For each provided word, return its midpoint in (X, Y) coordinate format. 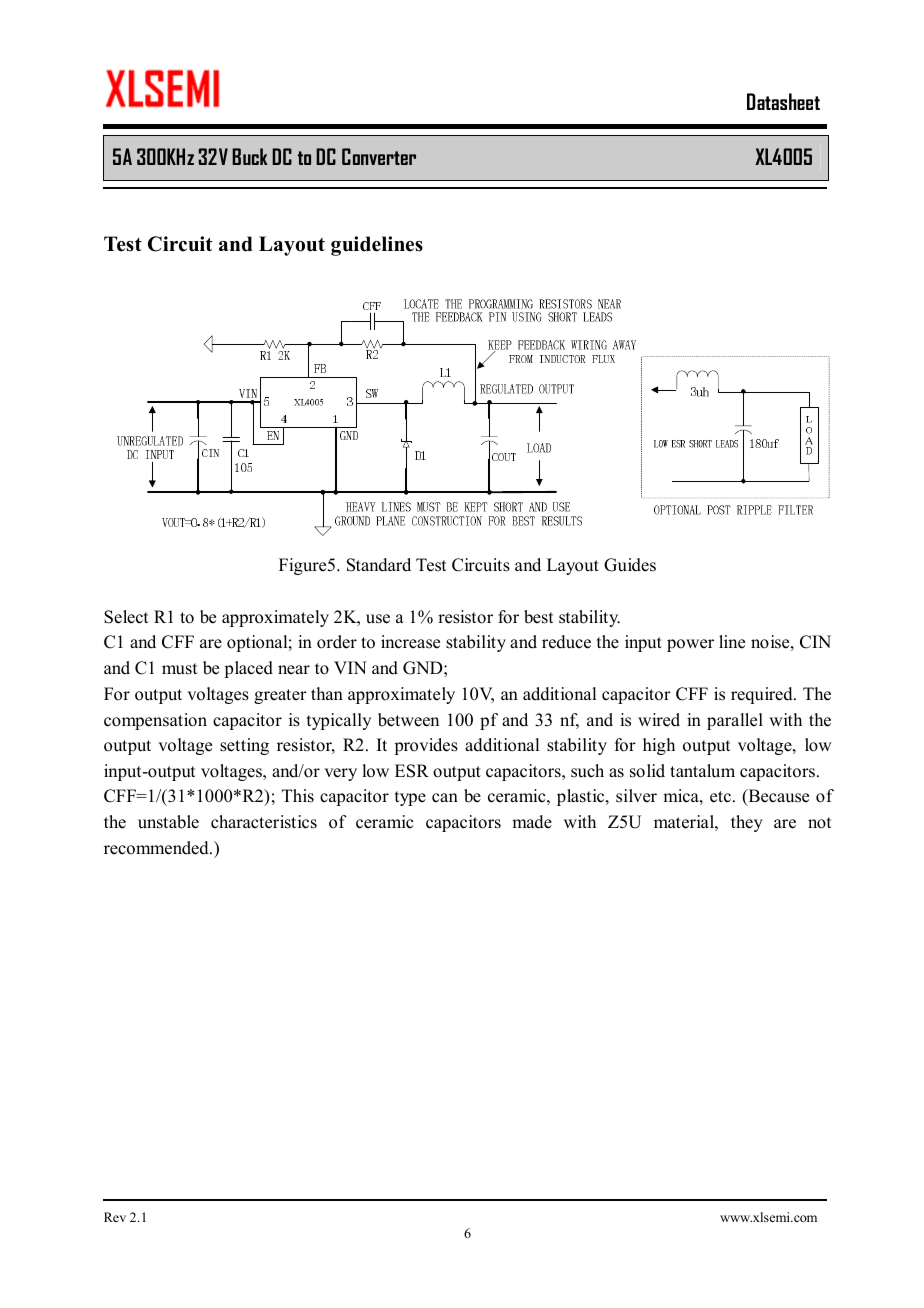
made (532, 822)
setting (244, 746)
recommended (157, 848)
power (690, 645)
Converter (379, 156)
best (538, 617)
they (747, 823)
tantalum (702, 771)
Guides (630, 565)
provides (426, 746)
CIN (815, 642)
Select (126, 617)
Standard (379, 565)
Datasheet (783, 101)
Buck (250, 156)
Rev (115, 1217)
